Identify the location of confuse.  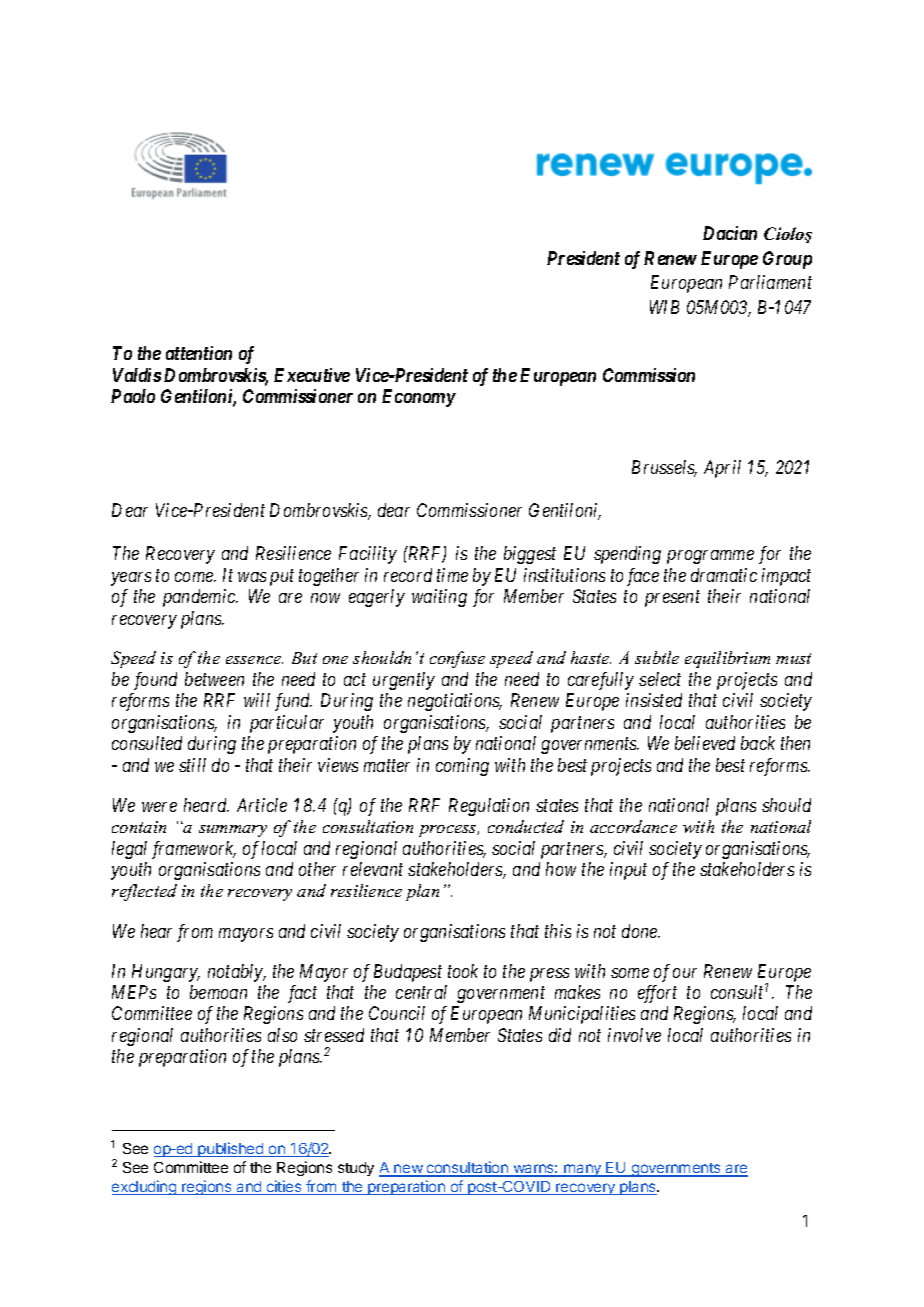
(457, 659).
